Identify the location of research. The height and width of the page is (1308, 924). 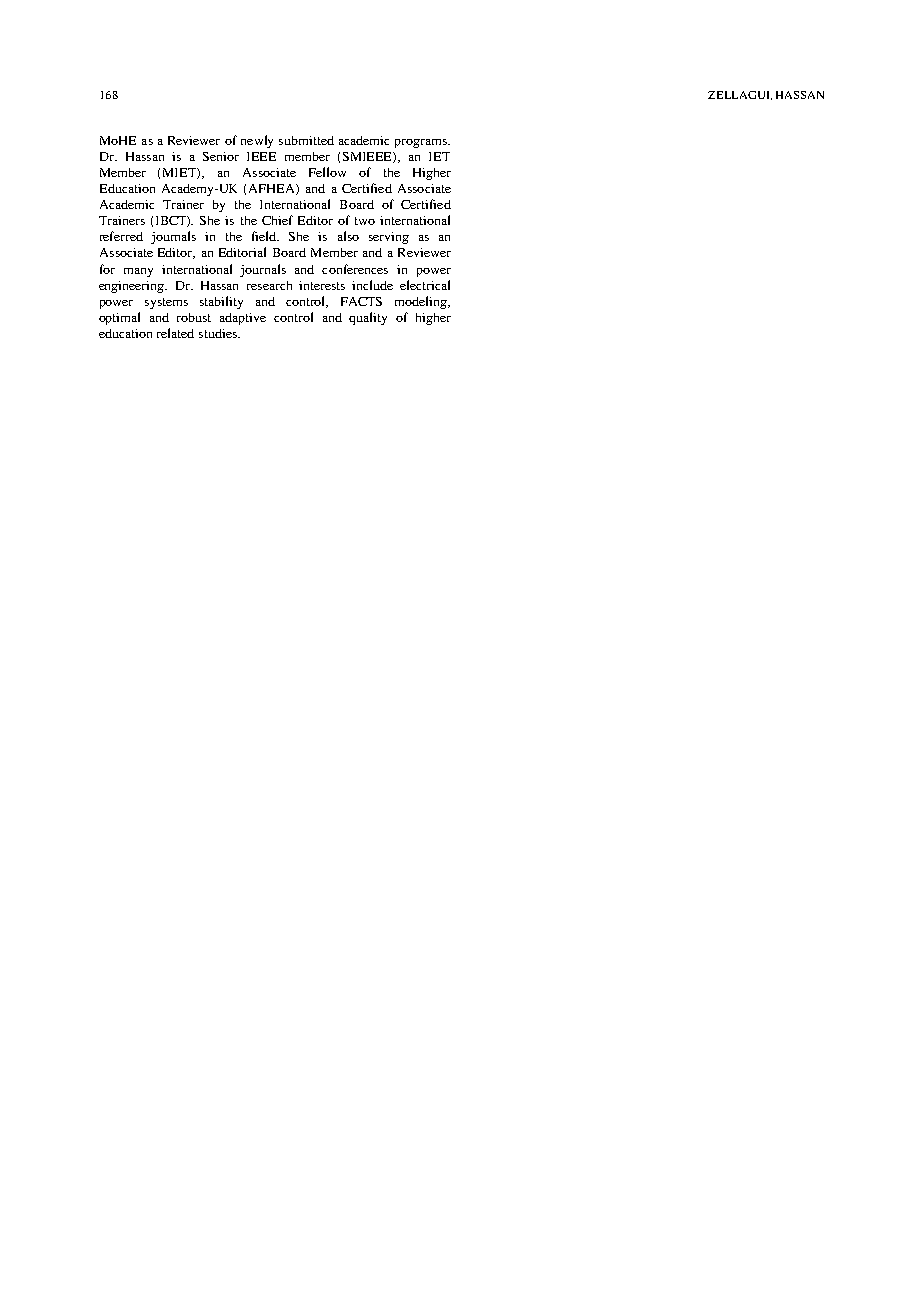
(269, 285).
